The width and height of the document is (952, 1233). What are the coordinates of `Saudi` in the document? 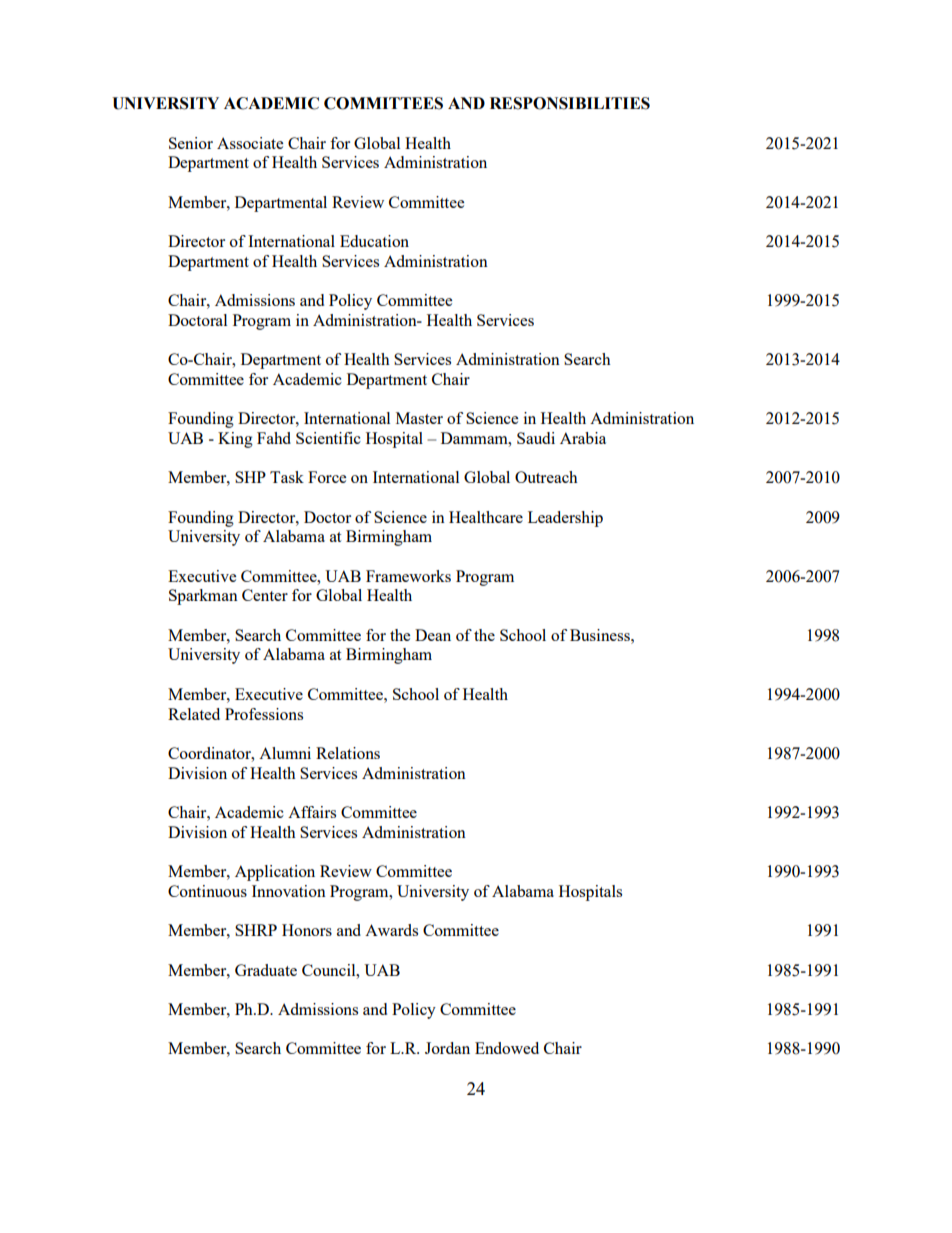 It's located at (536, 438).
